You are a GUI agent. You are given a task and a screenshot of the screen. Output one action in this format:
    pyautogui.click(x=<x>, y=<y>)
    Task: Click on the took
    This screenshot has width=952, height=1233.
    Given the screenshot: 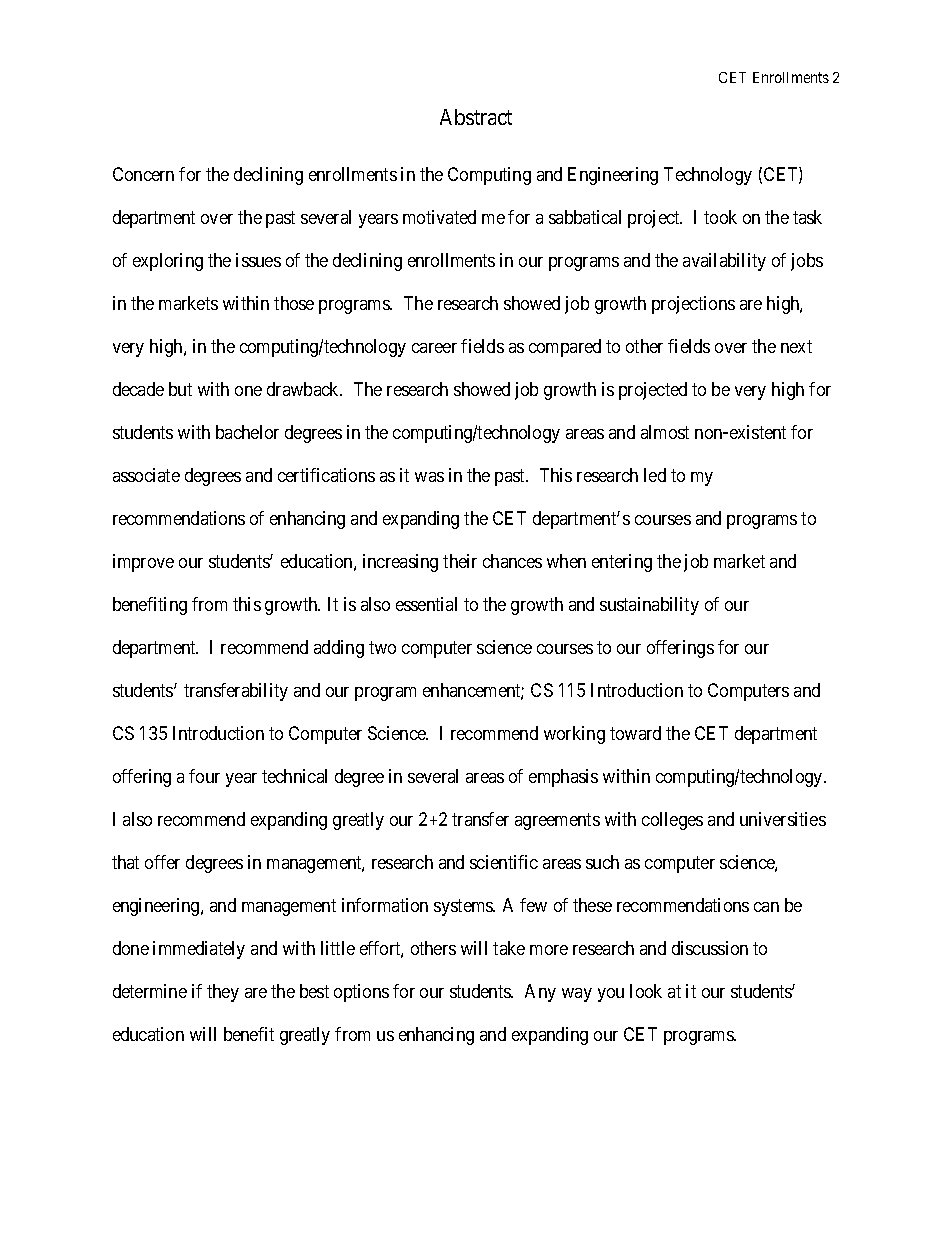 What is the action you would take?
    pyautogui.click(x=720, y=217)
